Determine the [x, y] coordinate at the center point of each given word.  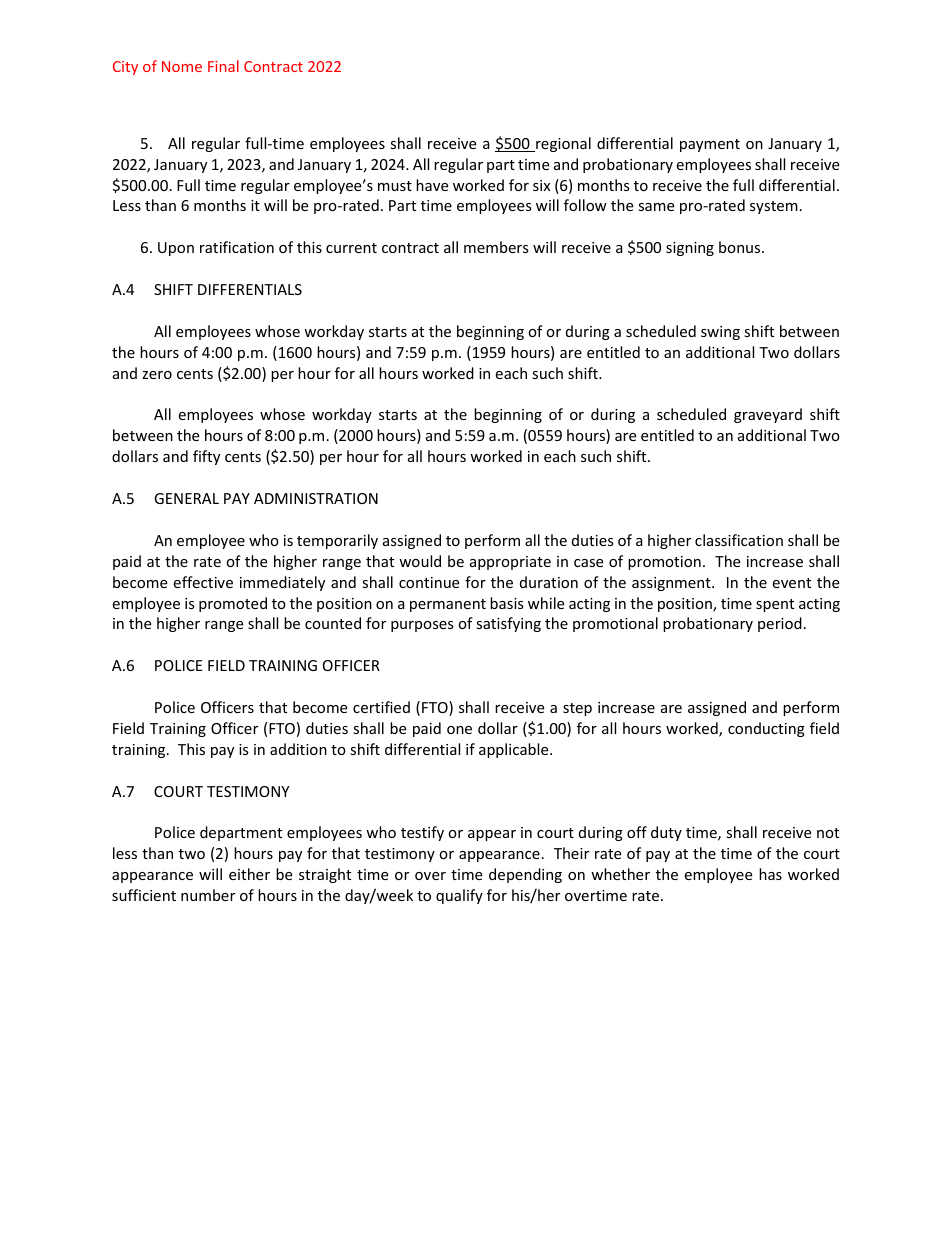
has [770, 874]
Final [223, 66]
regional [562, 144]
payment [710, 145]
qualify [459, 896]
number [208, 895]
